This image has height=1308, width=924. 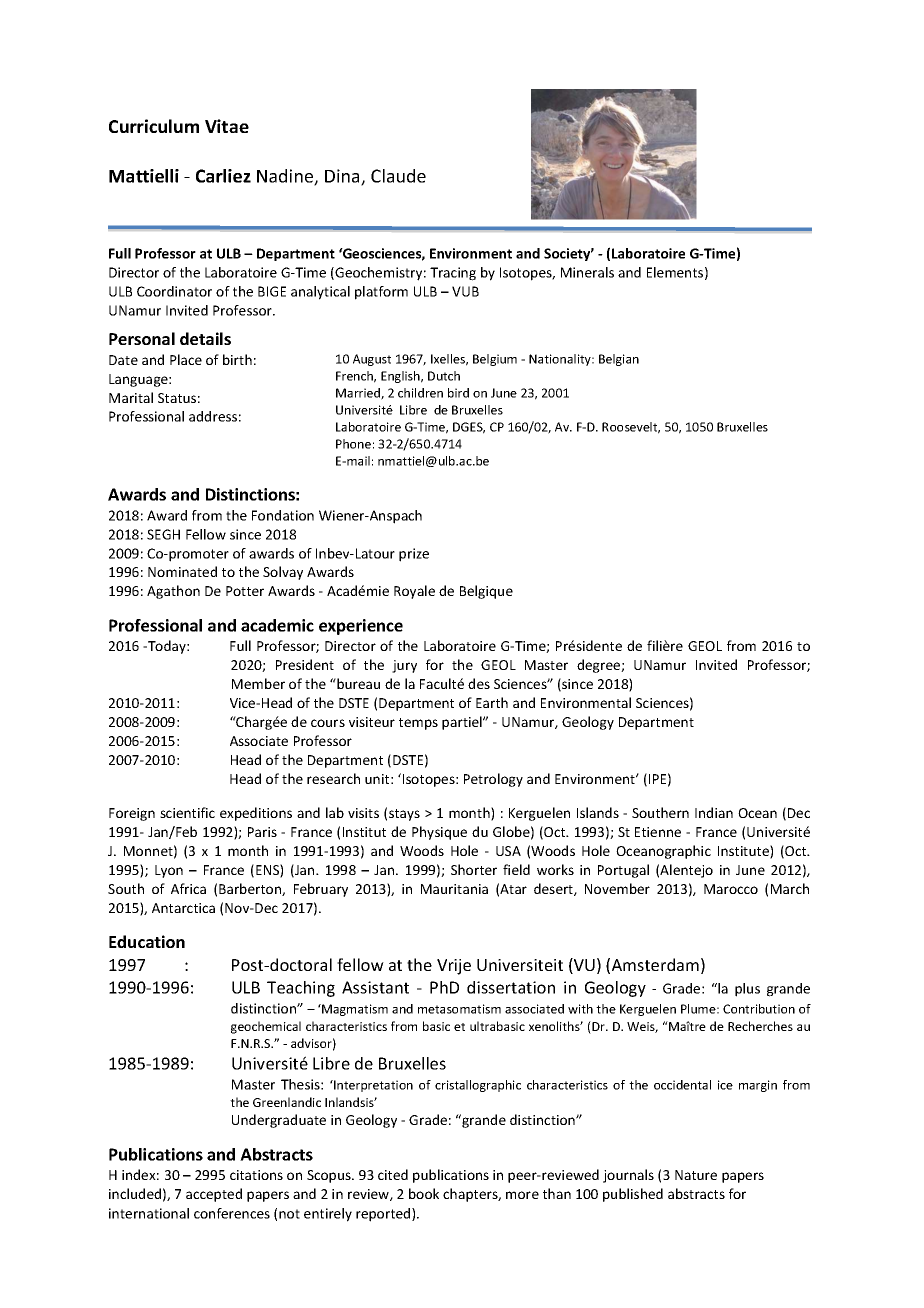 What do you see at coordinates (186, 359) in the image?
I see `Place` at bounding box center [186, 359].
